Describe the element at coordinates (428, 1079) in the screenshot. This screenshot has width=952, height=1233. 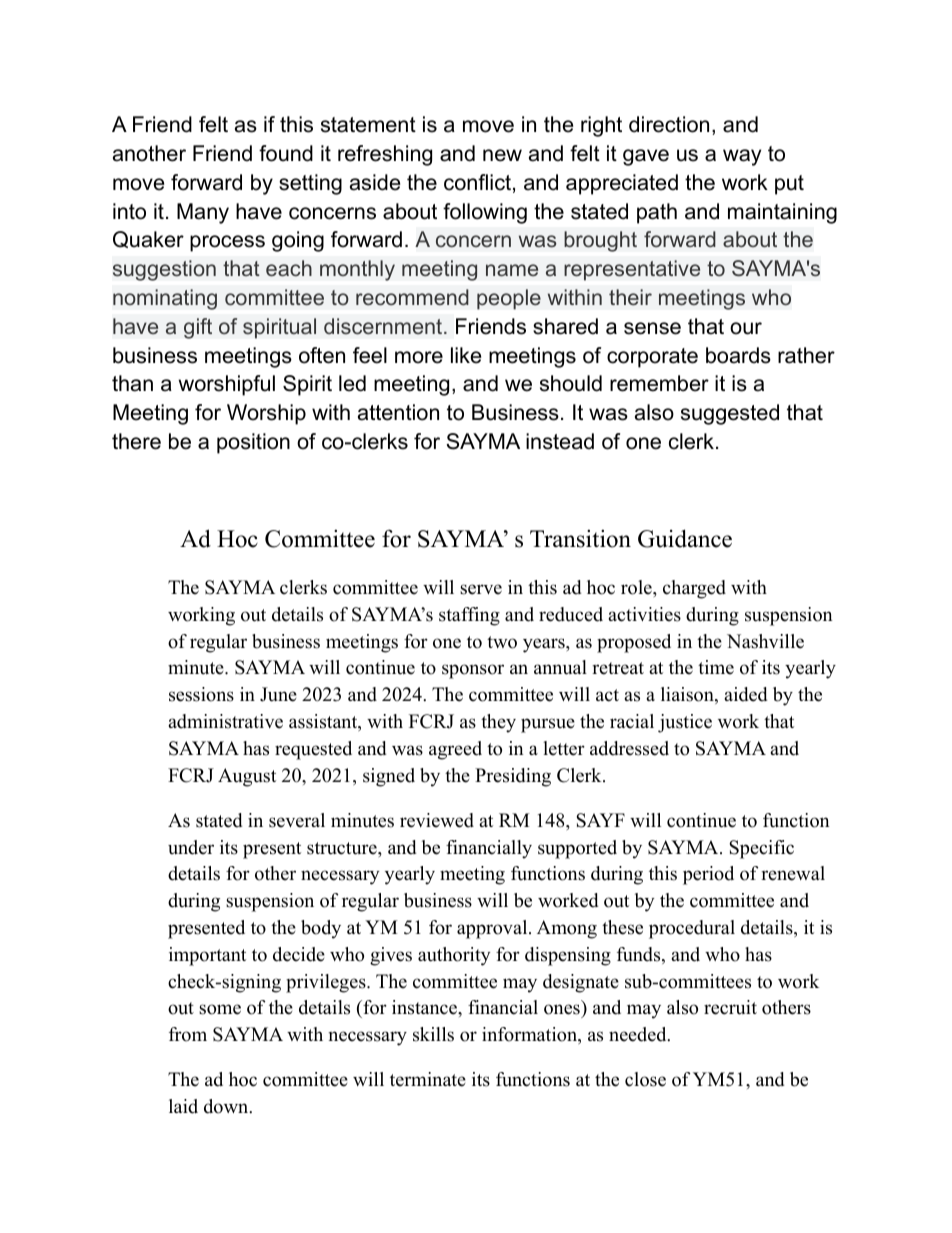
I see `terminate` at that location.
